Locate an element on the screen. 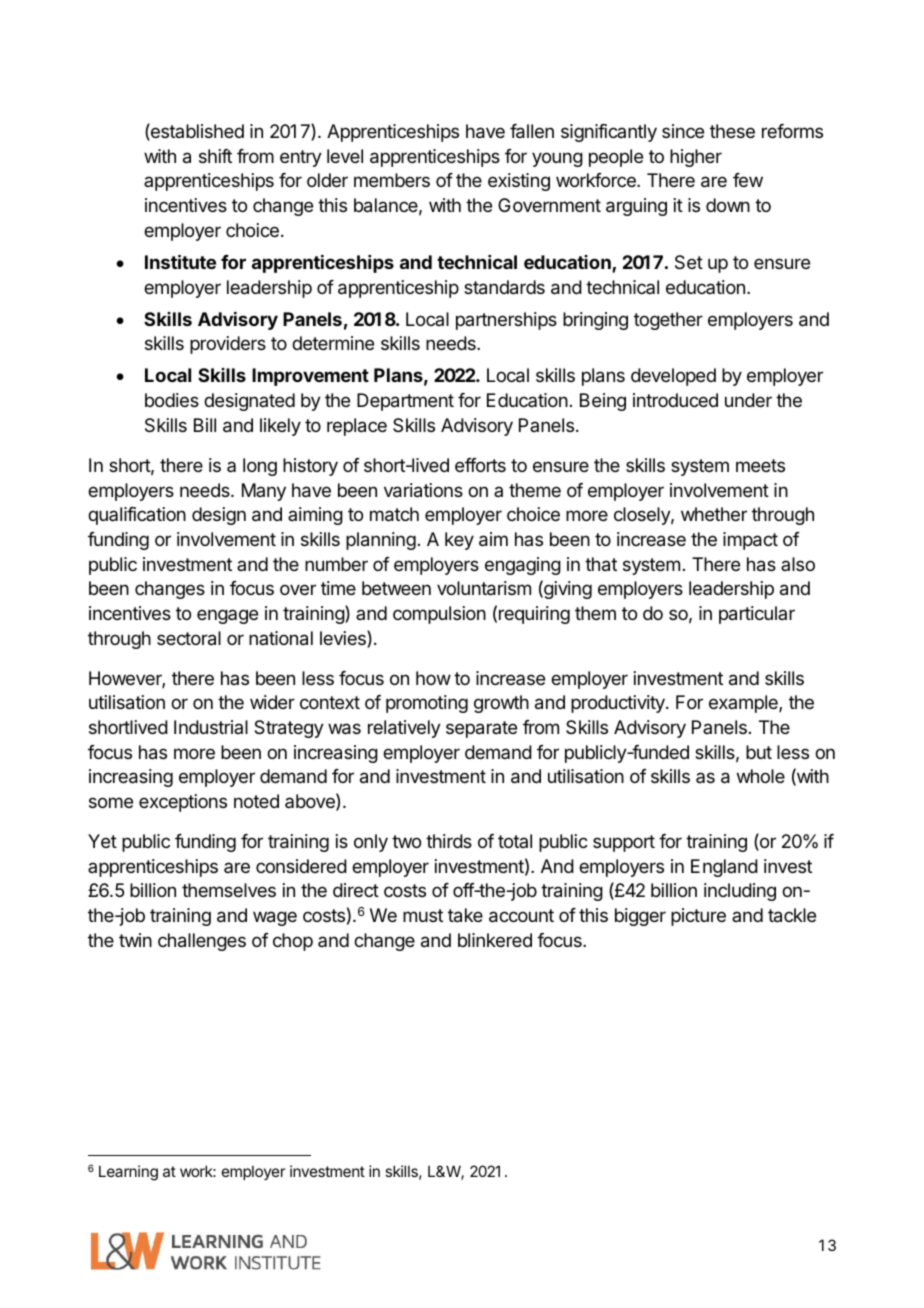 The height and width of the screenshot is (1308, 924). particular is located at coordinates (757, 615).
